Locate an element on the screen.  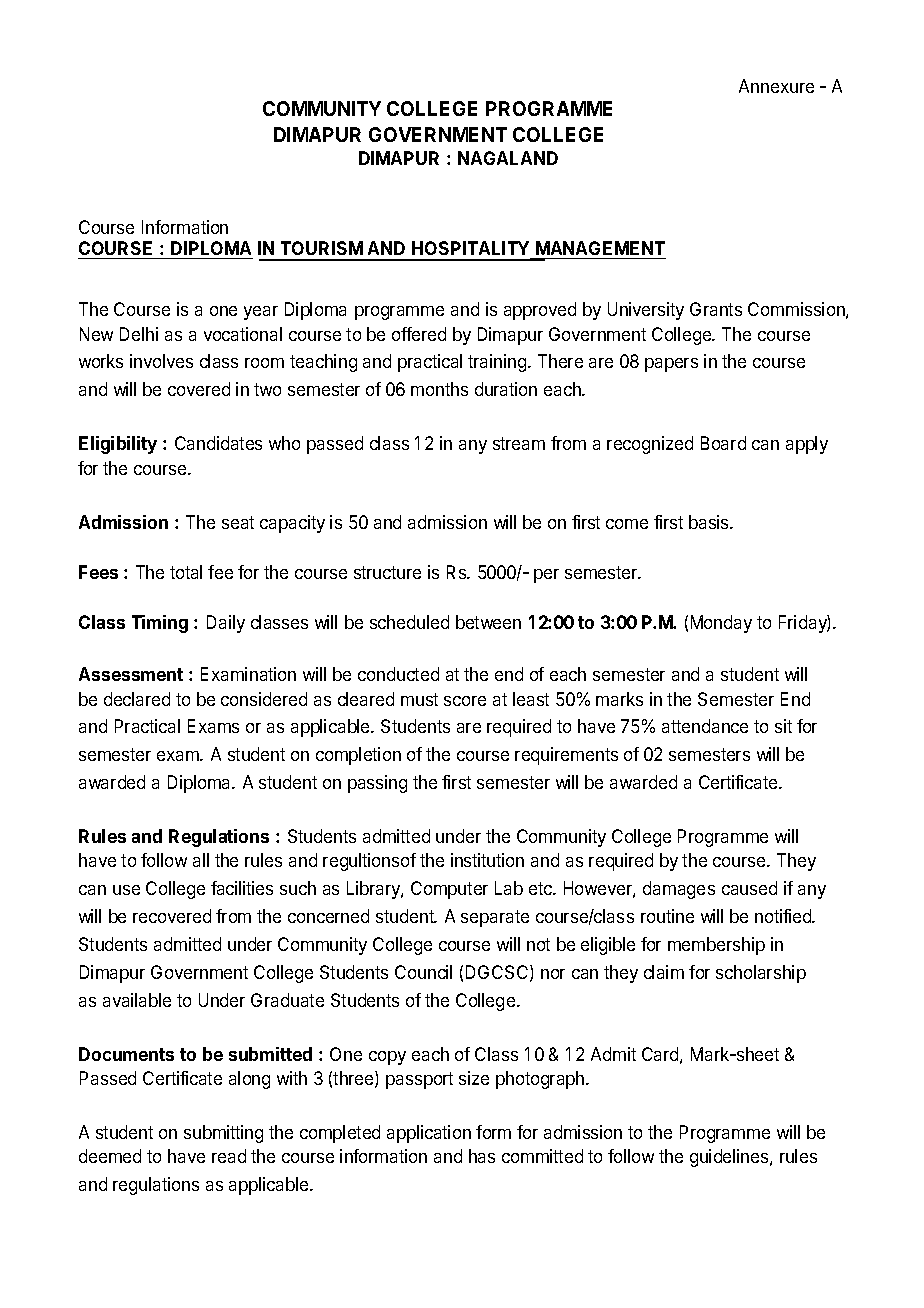
Grants is located at coordinates (716, 309).
